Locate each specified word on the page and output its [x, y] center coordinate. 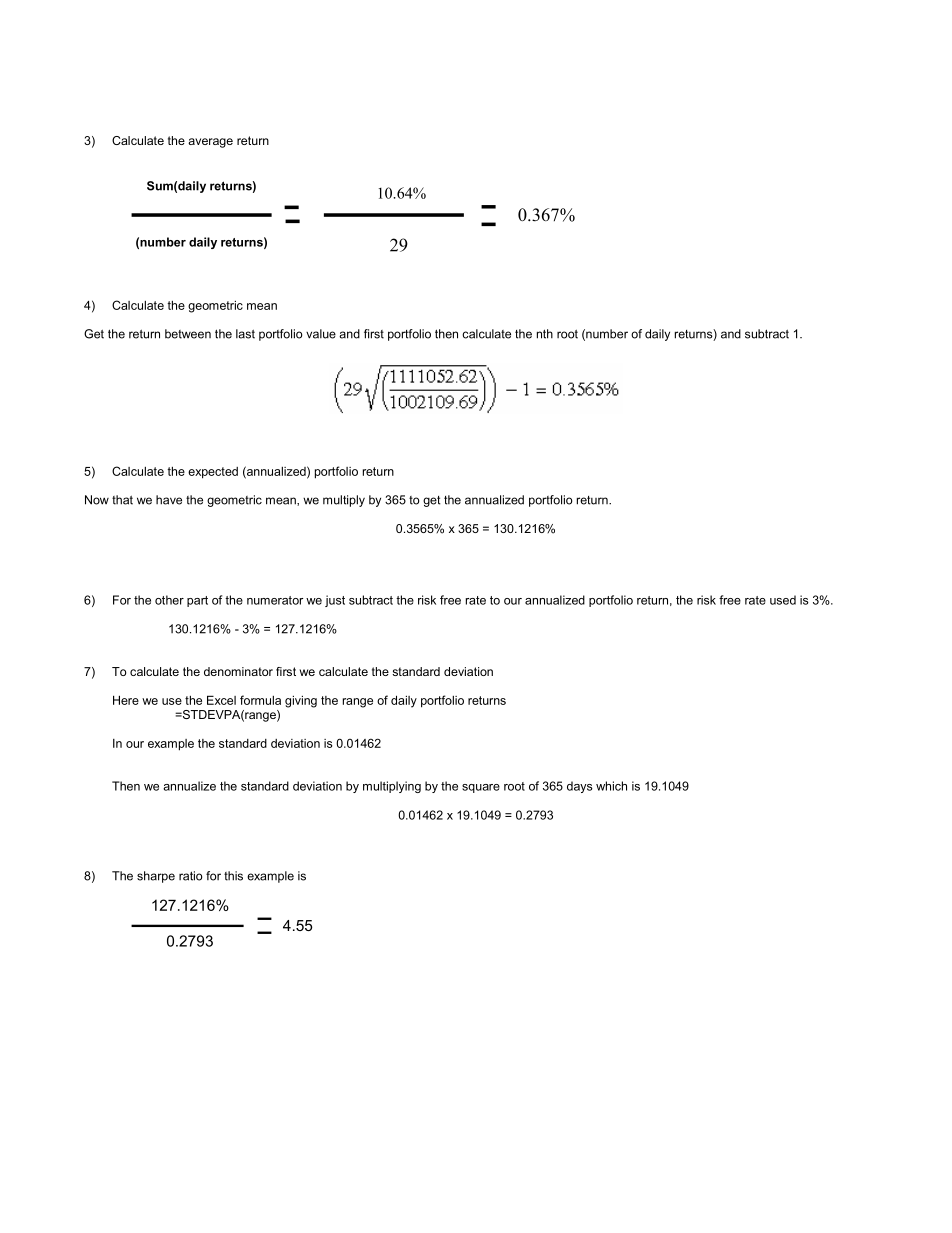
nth [545, 334]
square [481, 788]
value [321, 334]
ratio [190, 876]
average [210, 143]
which [611, 786]
